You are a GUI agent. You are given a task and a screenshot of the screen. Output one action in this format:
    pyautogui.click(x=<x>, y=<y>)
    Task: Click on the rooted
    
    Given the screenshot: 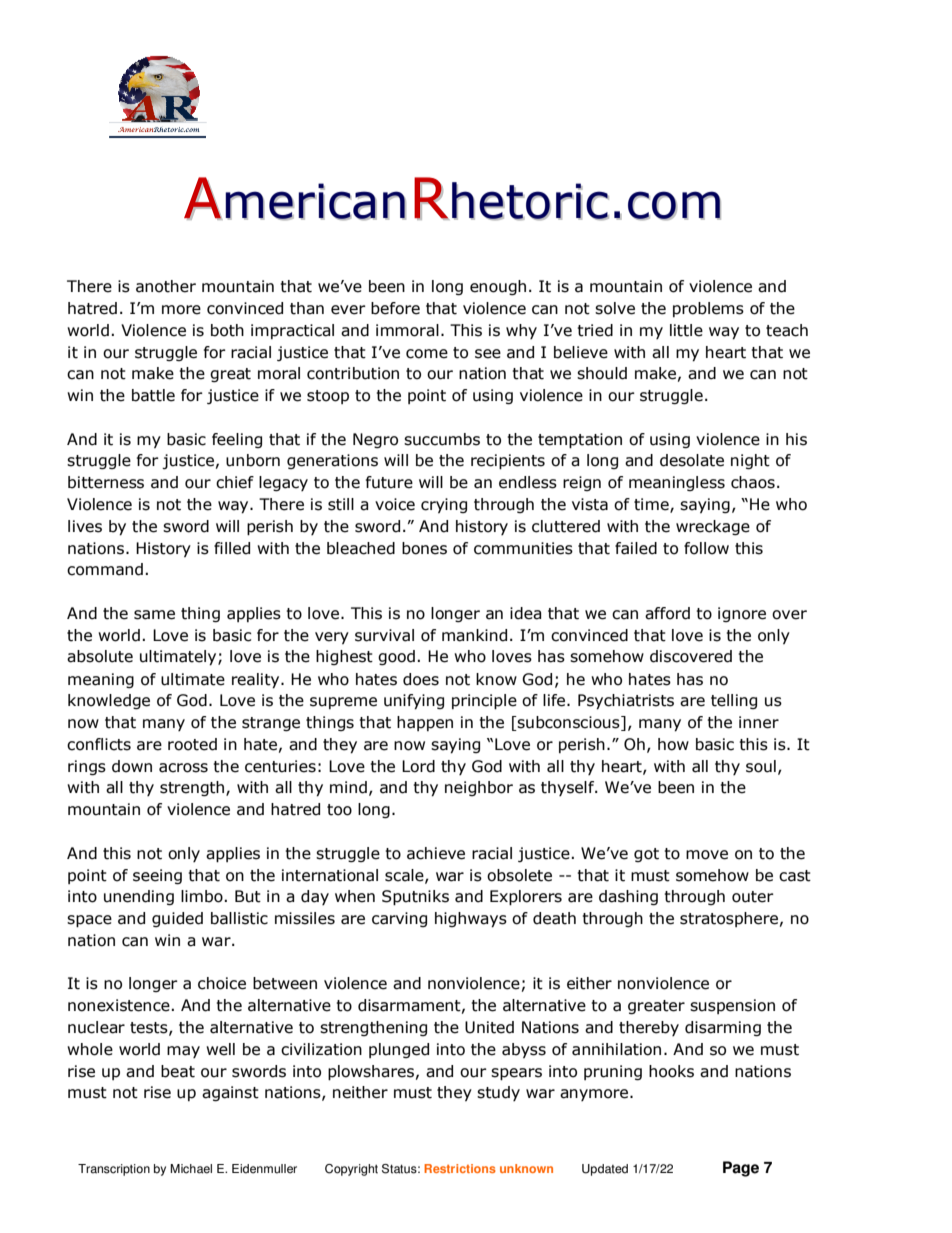 What is the action you would take?
    pyautogui.click(x=192, y=744)
